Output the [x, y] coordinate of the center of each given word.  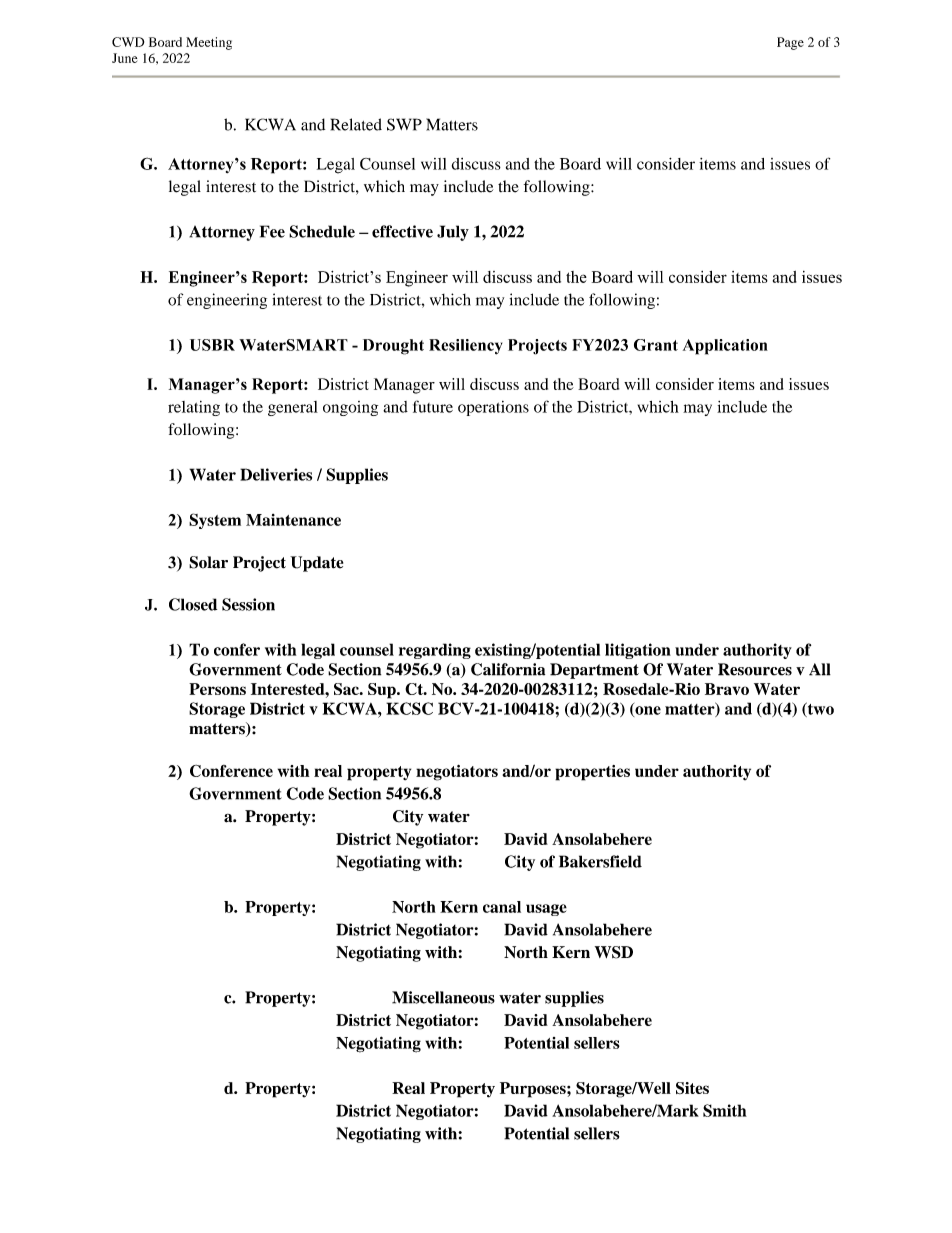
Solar [208, 562]
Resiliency [465, 347]
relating [194, 408]
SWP [404, 124]
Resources [755, 669]
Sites [692, 1088]
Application [725, 347]
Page [790, 43]
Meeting [209, 43]
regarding [435, 651]
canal [502, 907]
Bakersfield [600, 861]
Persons [217, 689]
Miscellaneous [443, 997]
